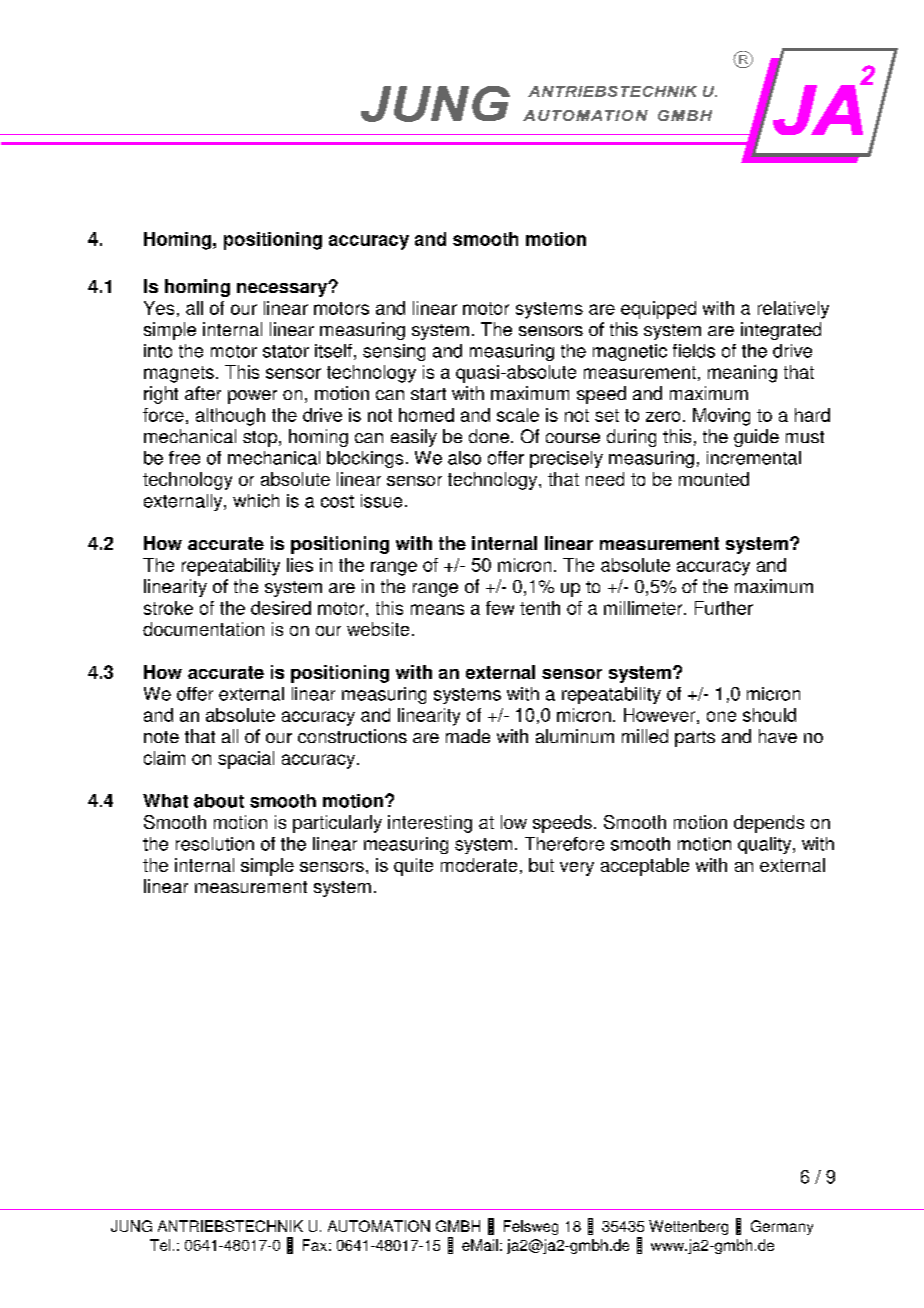  I want to click on parts, so click(695, 739).
